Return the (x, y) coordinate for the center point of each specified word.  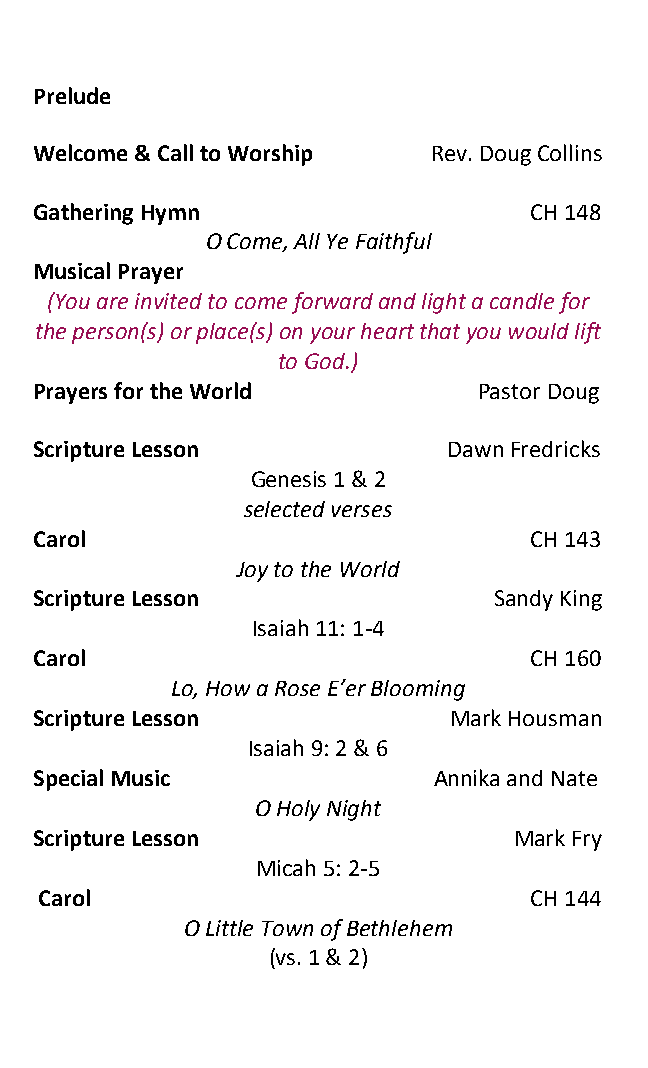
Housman (555, 718)
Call (175, 152)
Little (229, 928)
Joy (252, 572)
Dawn (476, 449)
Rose (297, 688)
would (539, 331)
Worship (270, 155)
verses (362, 511)
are (112, 303)
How (228, 688)
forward (332, 303)
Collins (570, 152)
